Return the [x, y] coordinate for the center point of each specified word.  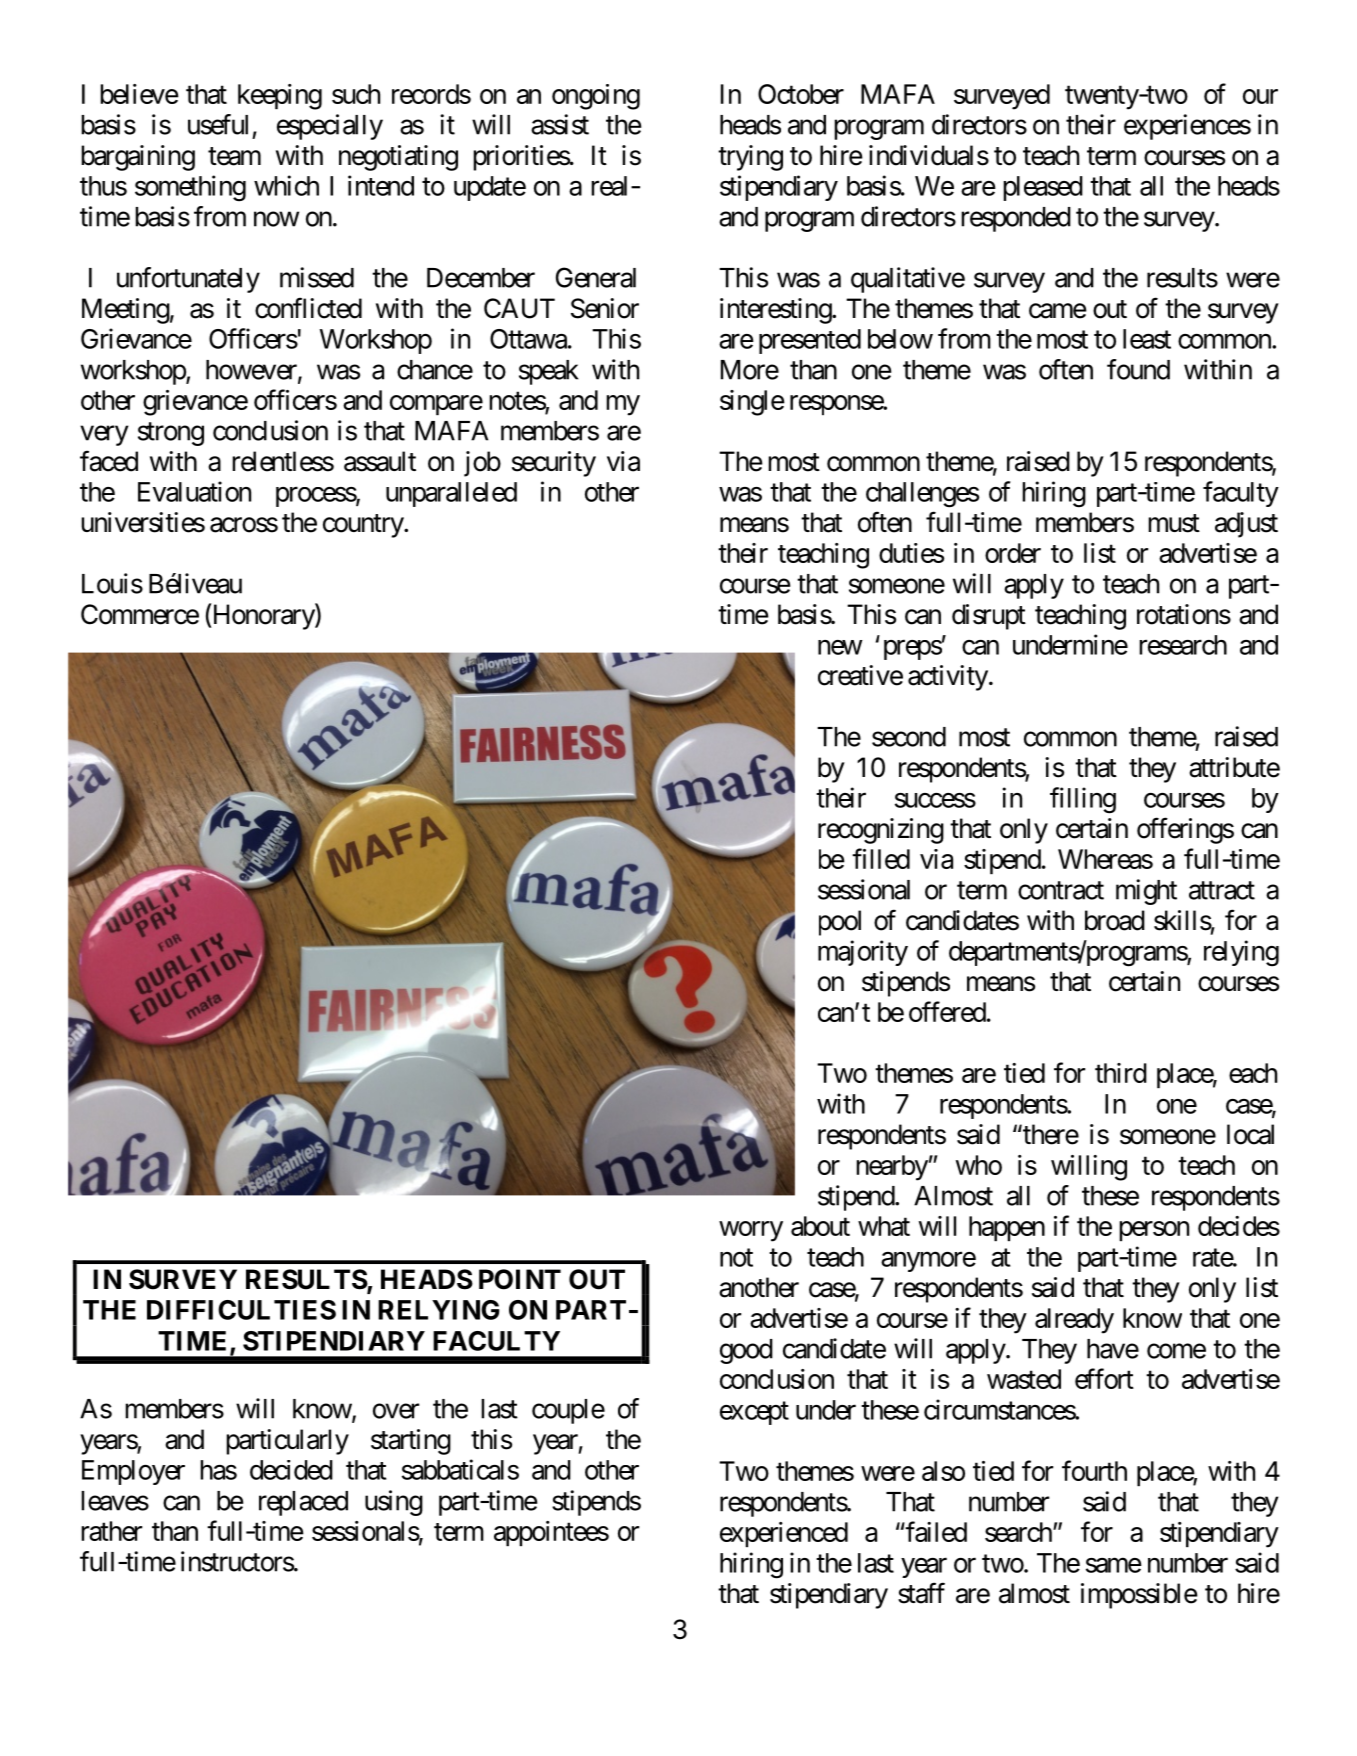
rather [111, 1531]
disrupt [989, 617]
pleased [1043, 188]
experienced [784, 1534]
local [1250, 1134]
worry [751, 1231]
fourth [1094, 1470]
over [396, 1411]
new [840, 647]
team [234, 156]
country [364, 526]
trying [750, 158]
